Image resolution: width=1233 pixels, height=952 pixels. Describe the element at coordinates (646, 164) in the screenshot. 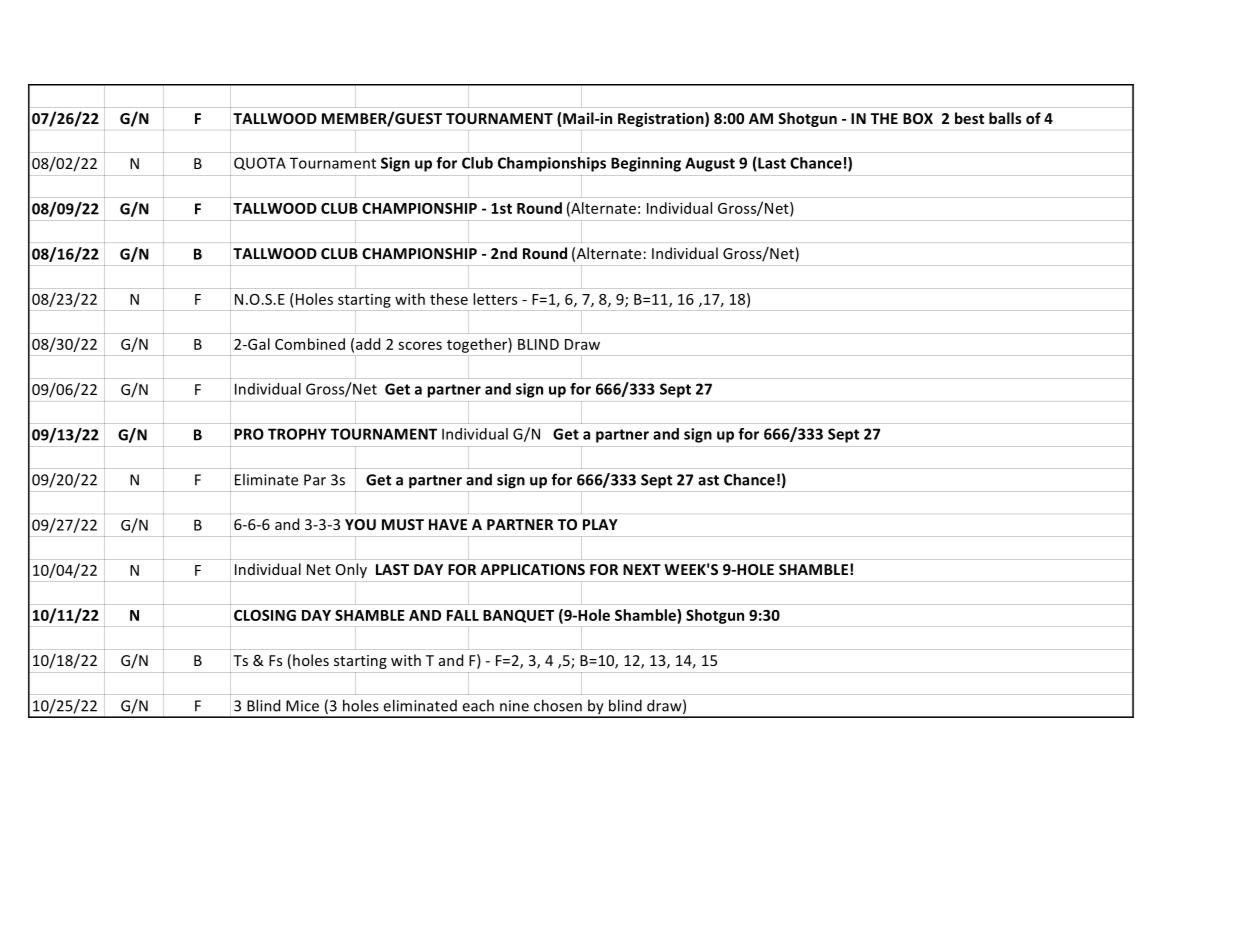

I see `Beginning` at that location.
